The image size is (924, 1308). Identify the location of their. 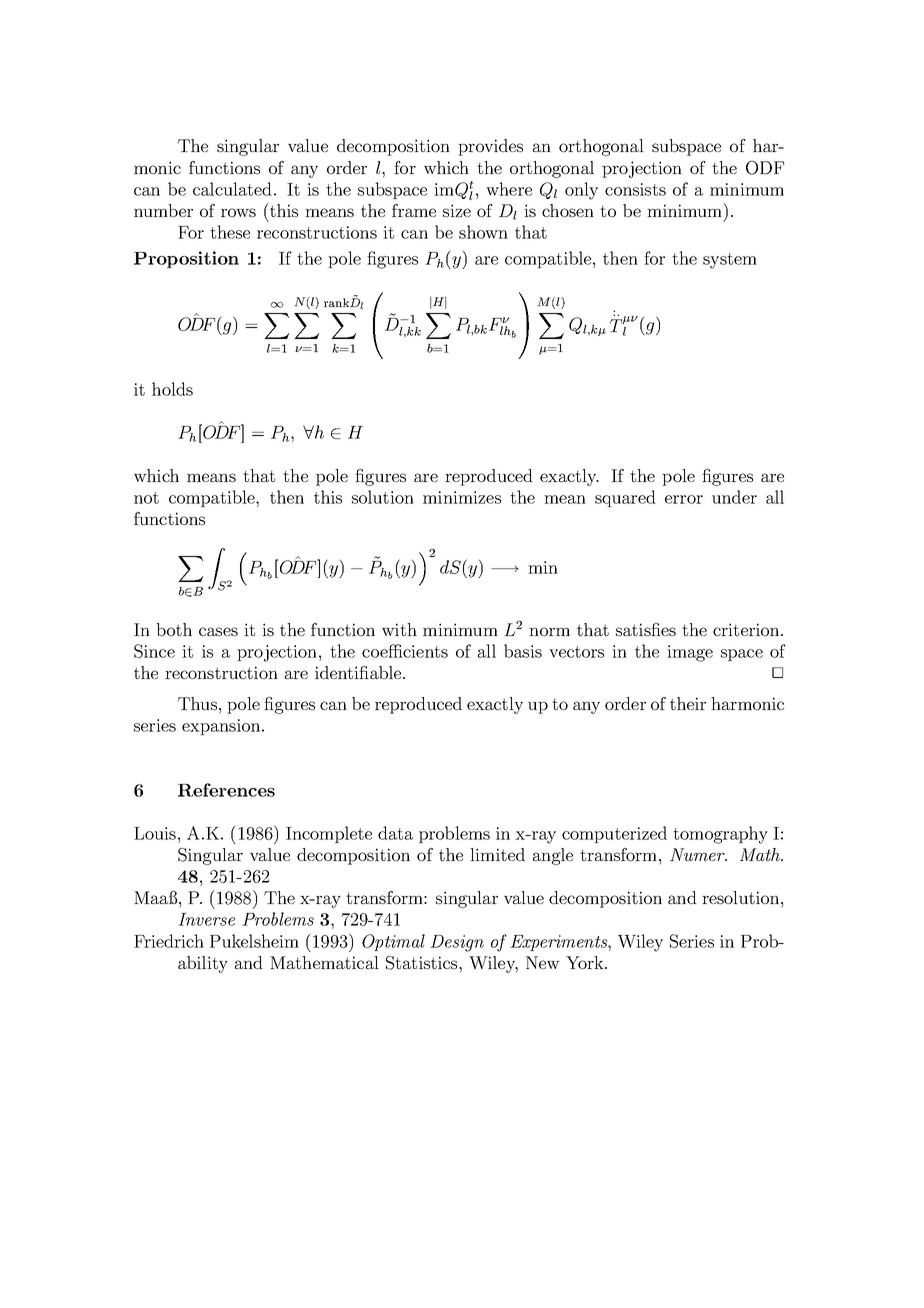
(688, 703).
